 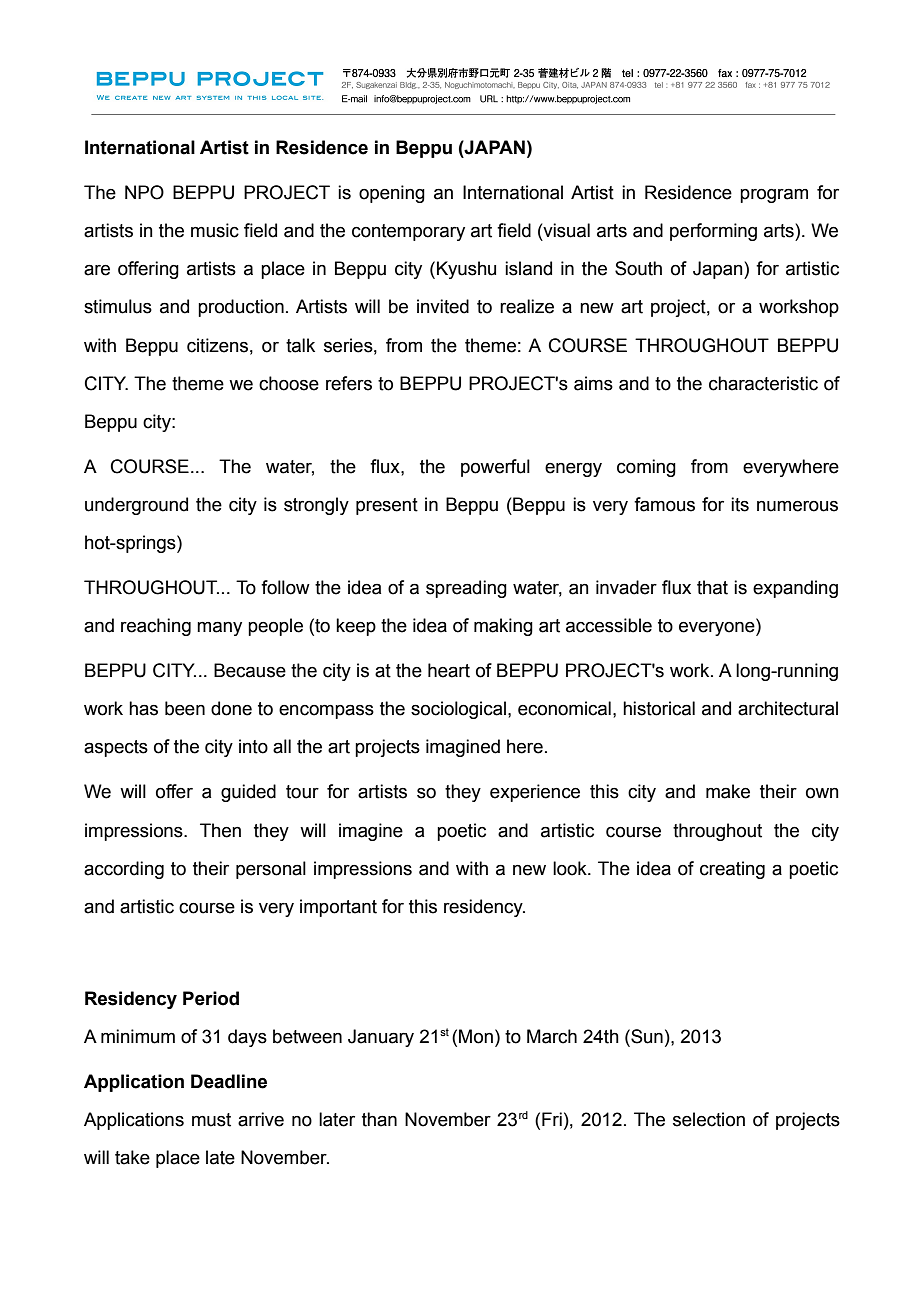 What do you see at coordinates (763, 383) in the screenshot?
I see `characteristic` at bounding box center [763, 383].
